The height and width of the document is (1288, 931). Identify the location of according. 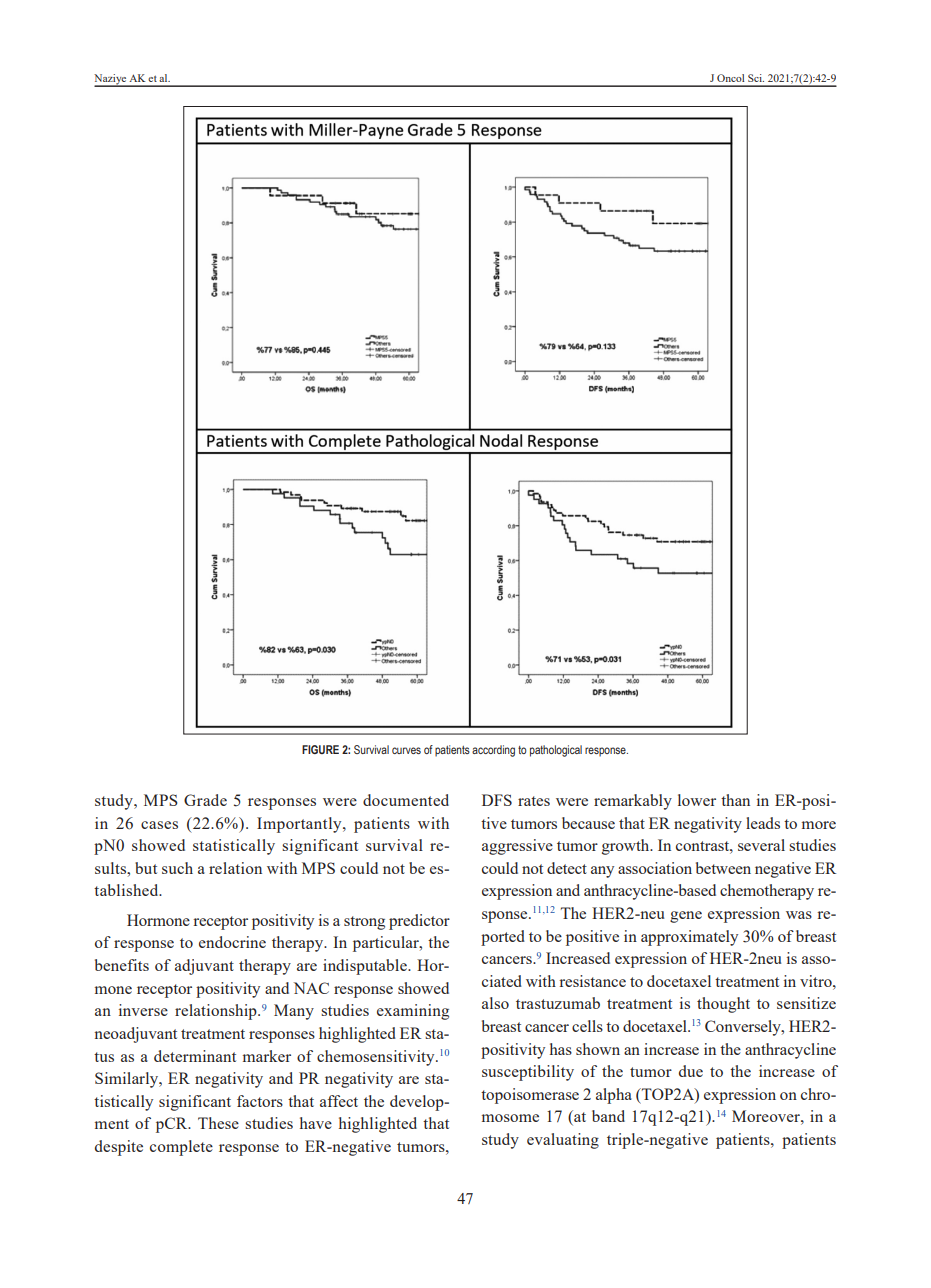
(493, 751).
